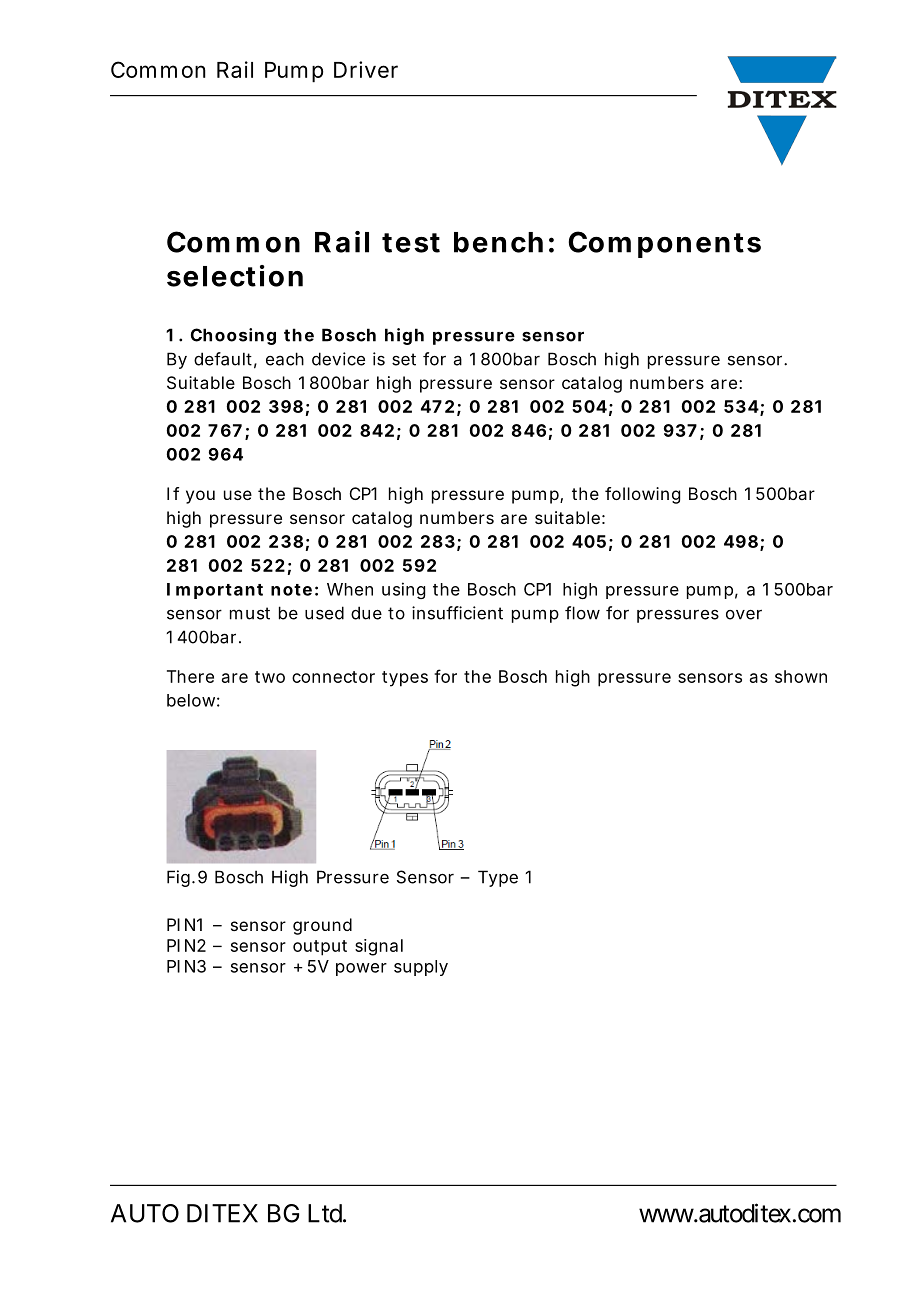  I want to click on supply, so click(421, 968).
